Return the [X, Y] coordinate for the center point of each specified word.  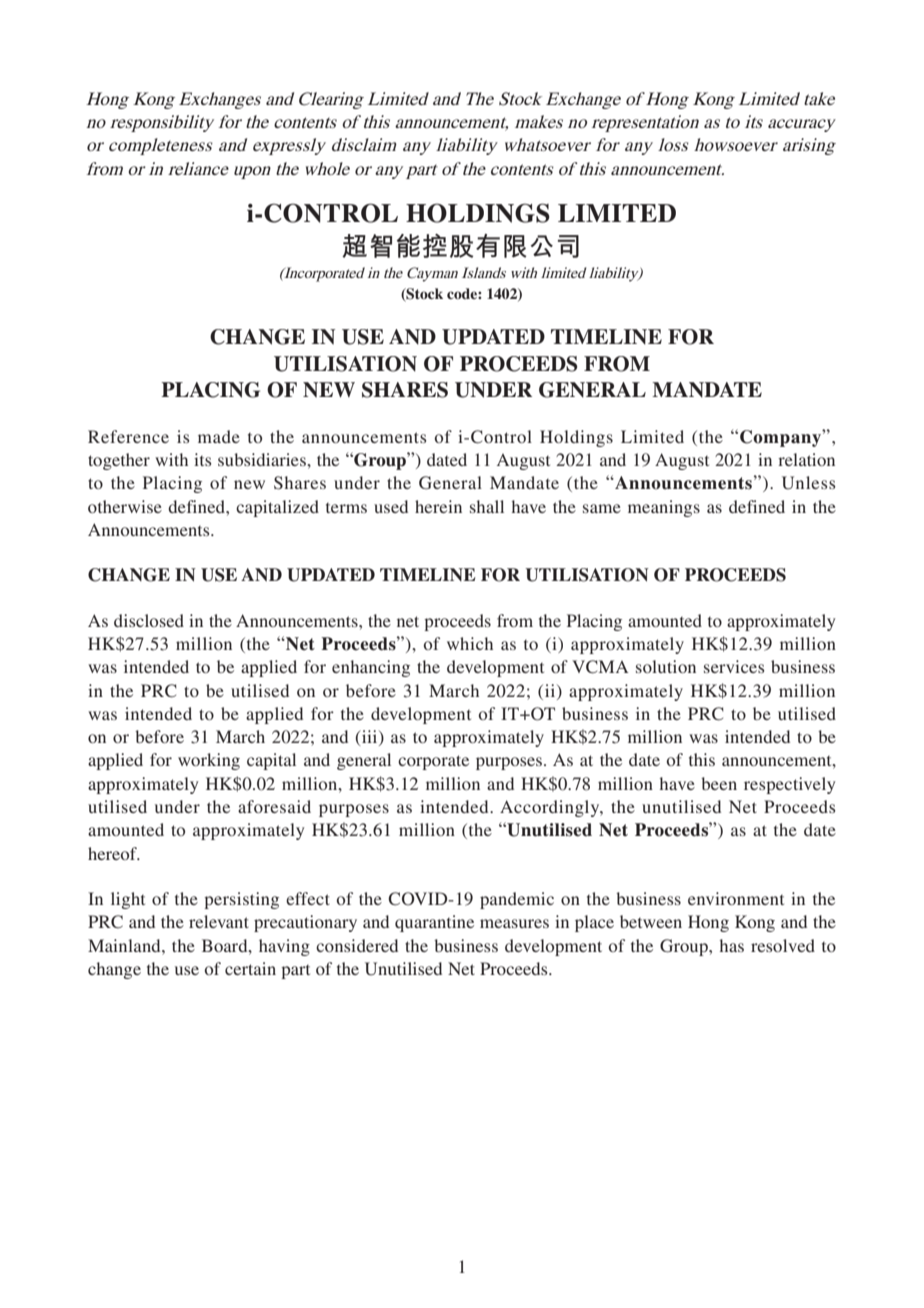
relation [806, 459]
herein [438, 506]
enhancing [371, 668]
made [219, 436]
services [734, 666]
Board [226, 945]
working [209, 761]
